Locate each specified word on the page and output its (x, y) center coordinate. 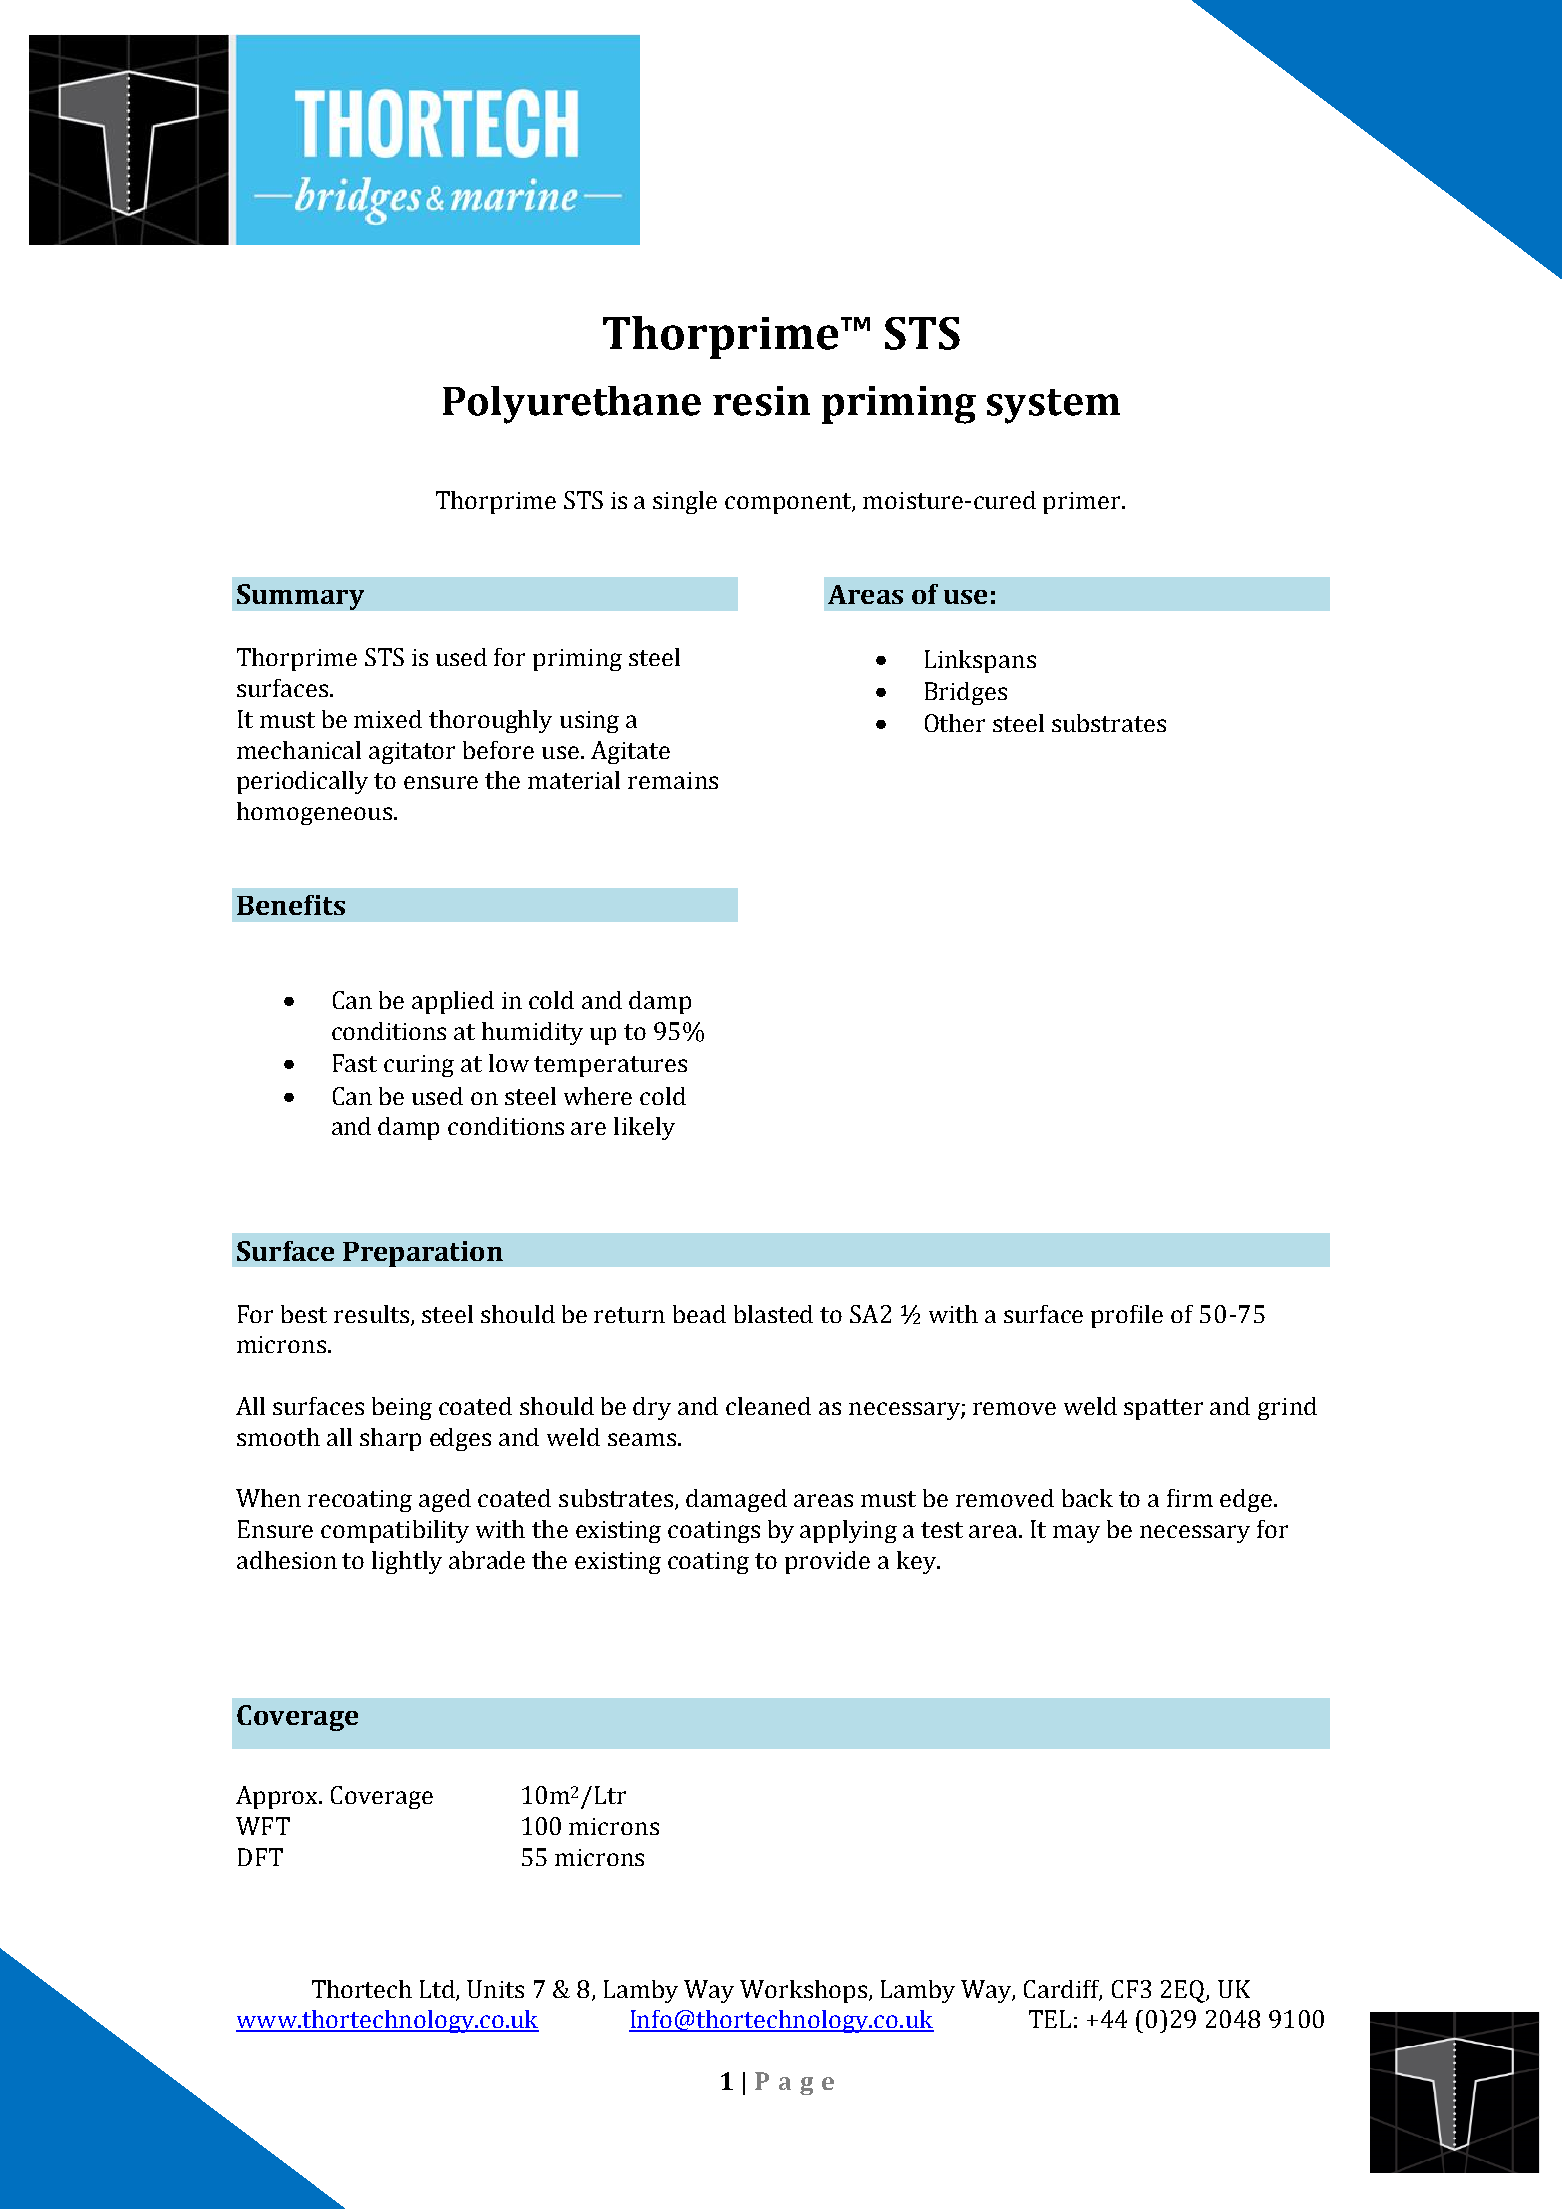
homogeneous (314, 813)
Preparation (423, 1254)
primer (1083, 503)
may (1076, 1534)
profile (1127, 1316)
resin (761, 401)
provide (827, 1562)
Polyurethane (572, 405)
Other (955, 723)
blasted (773, 1314)
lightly (407, 1562)
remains (673, 780)
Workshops (803, 1991)
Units (495, 1989)
